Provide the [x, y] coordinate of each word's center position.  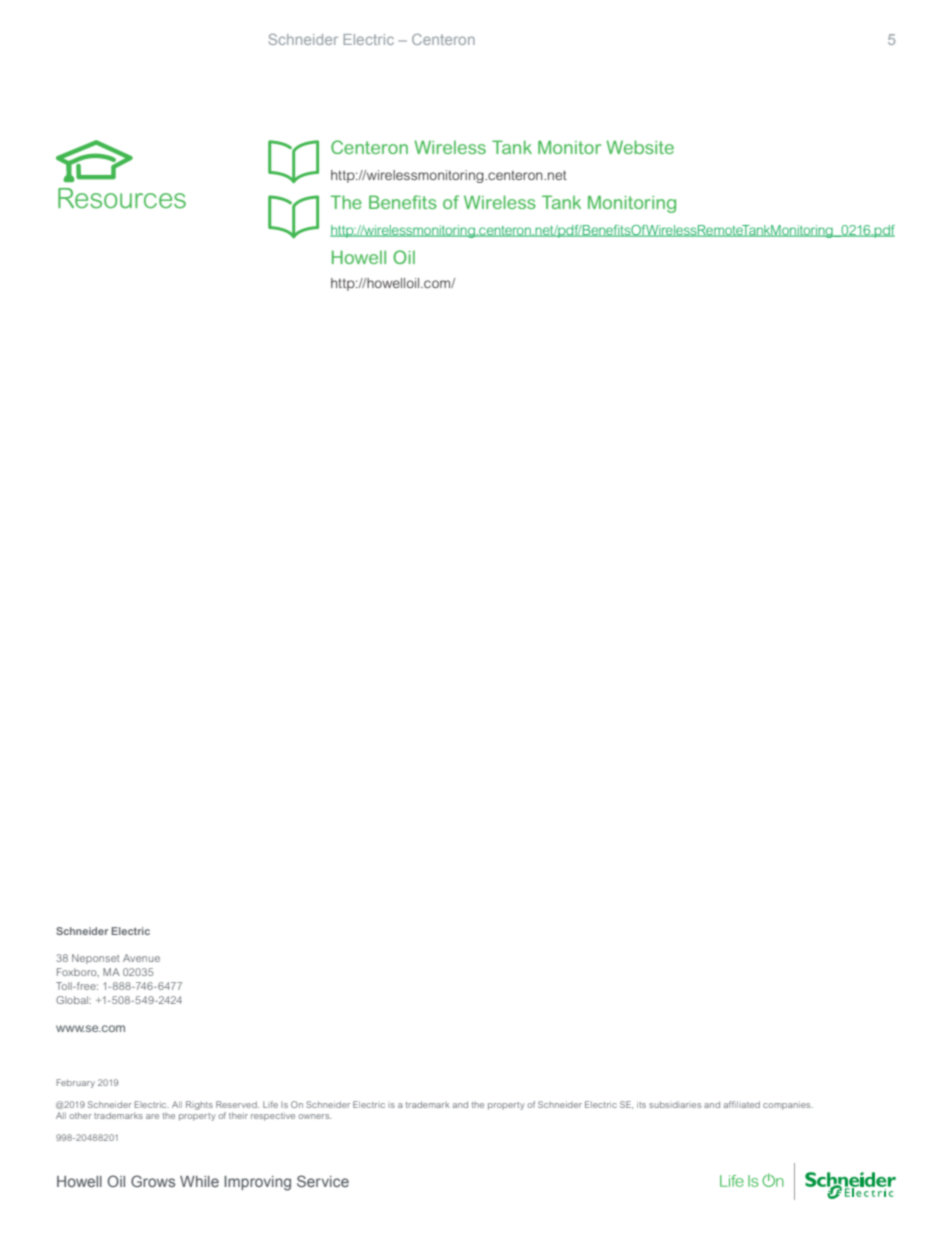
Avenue [141, 958]
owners [315, 1116]
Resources [122, 198]
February [76, 1083]
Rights [199, 1105]
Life [270, 1104]
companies [788, 1105]
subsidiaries [675, 1104]
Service [323, 1181]
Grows [153, 1181]
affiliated [742, 1104]
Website [640, 147]
